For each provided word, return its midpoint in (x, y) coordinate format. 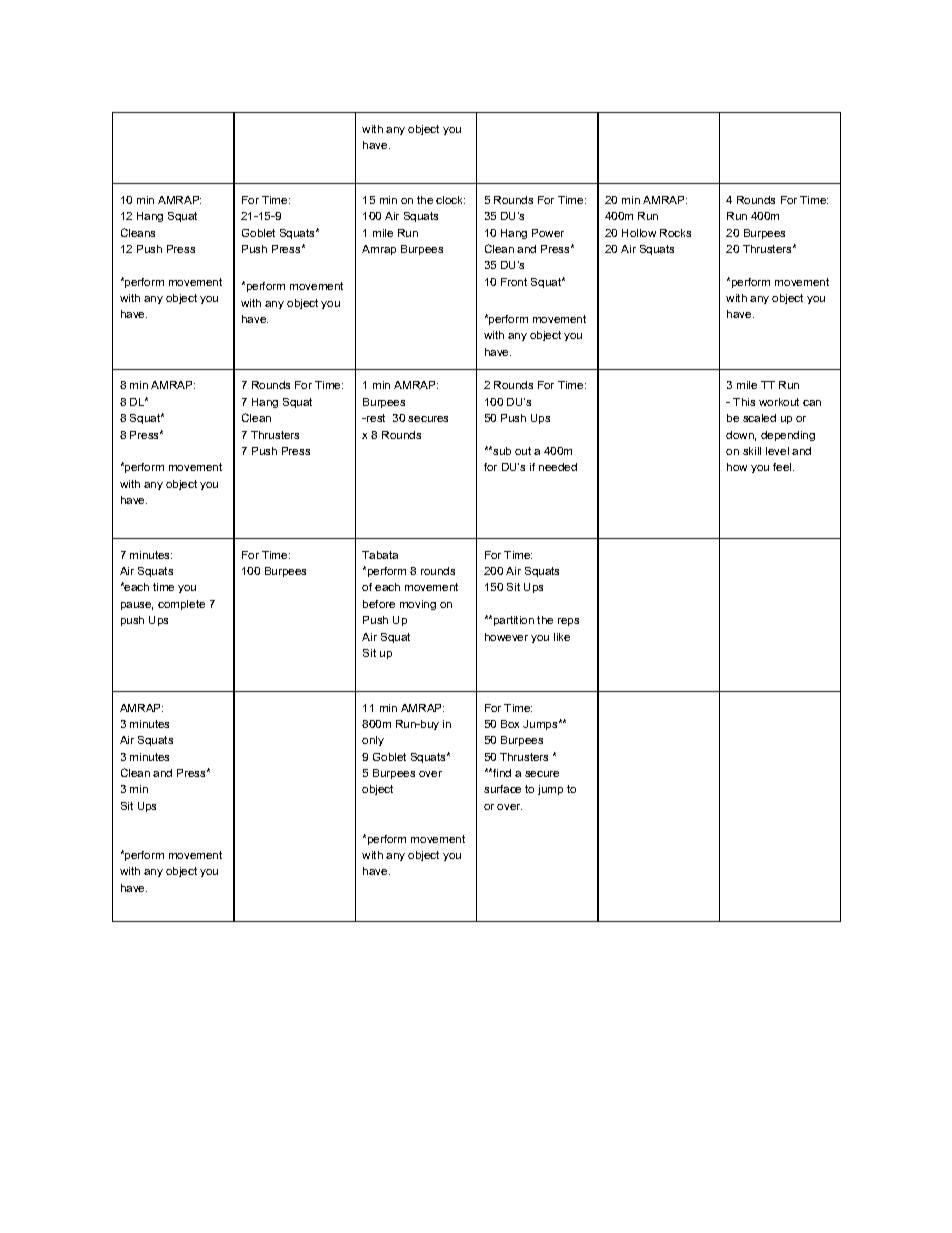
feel (783, 467)
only (373, 741)
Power (548, 233)
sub (501, 451)
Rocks (675, 233)
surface (502, 789)
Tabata (380, 555)
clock (450, 200)
